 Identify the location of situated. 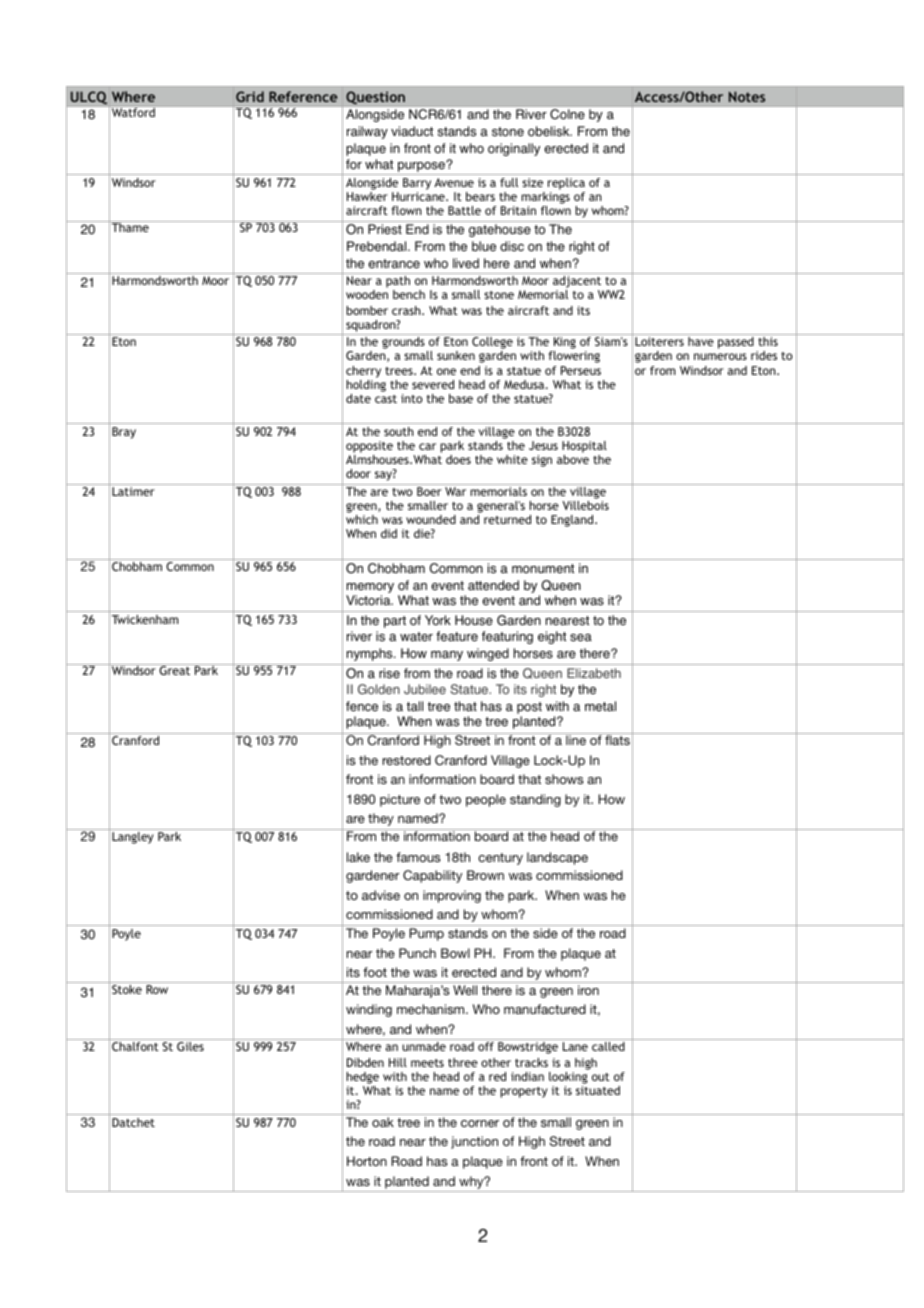
(598, 1090).
